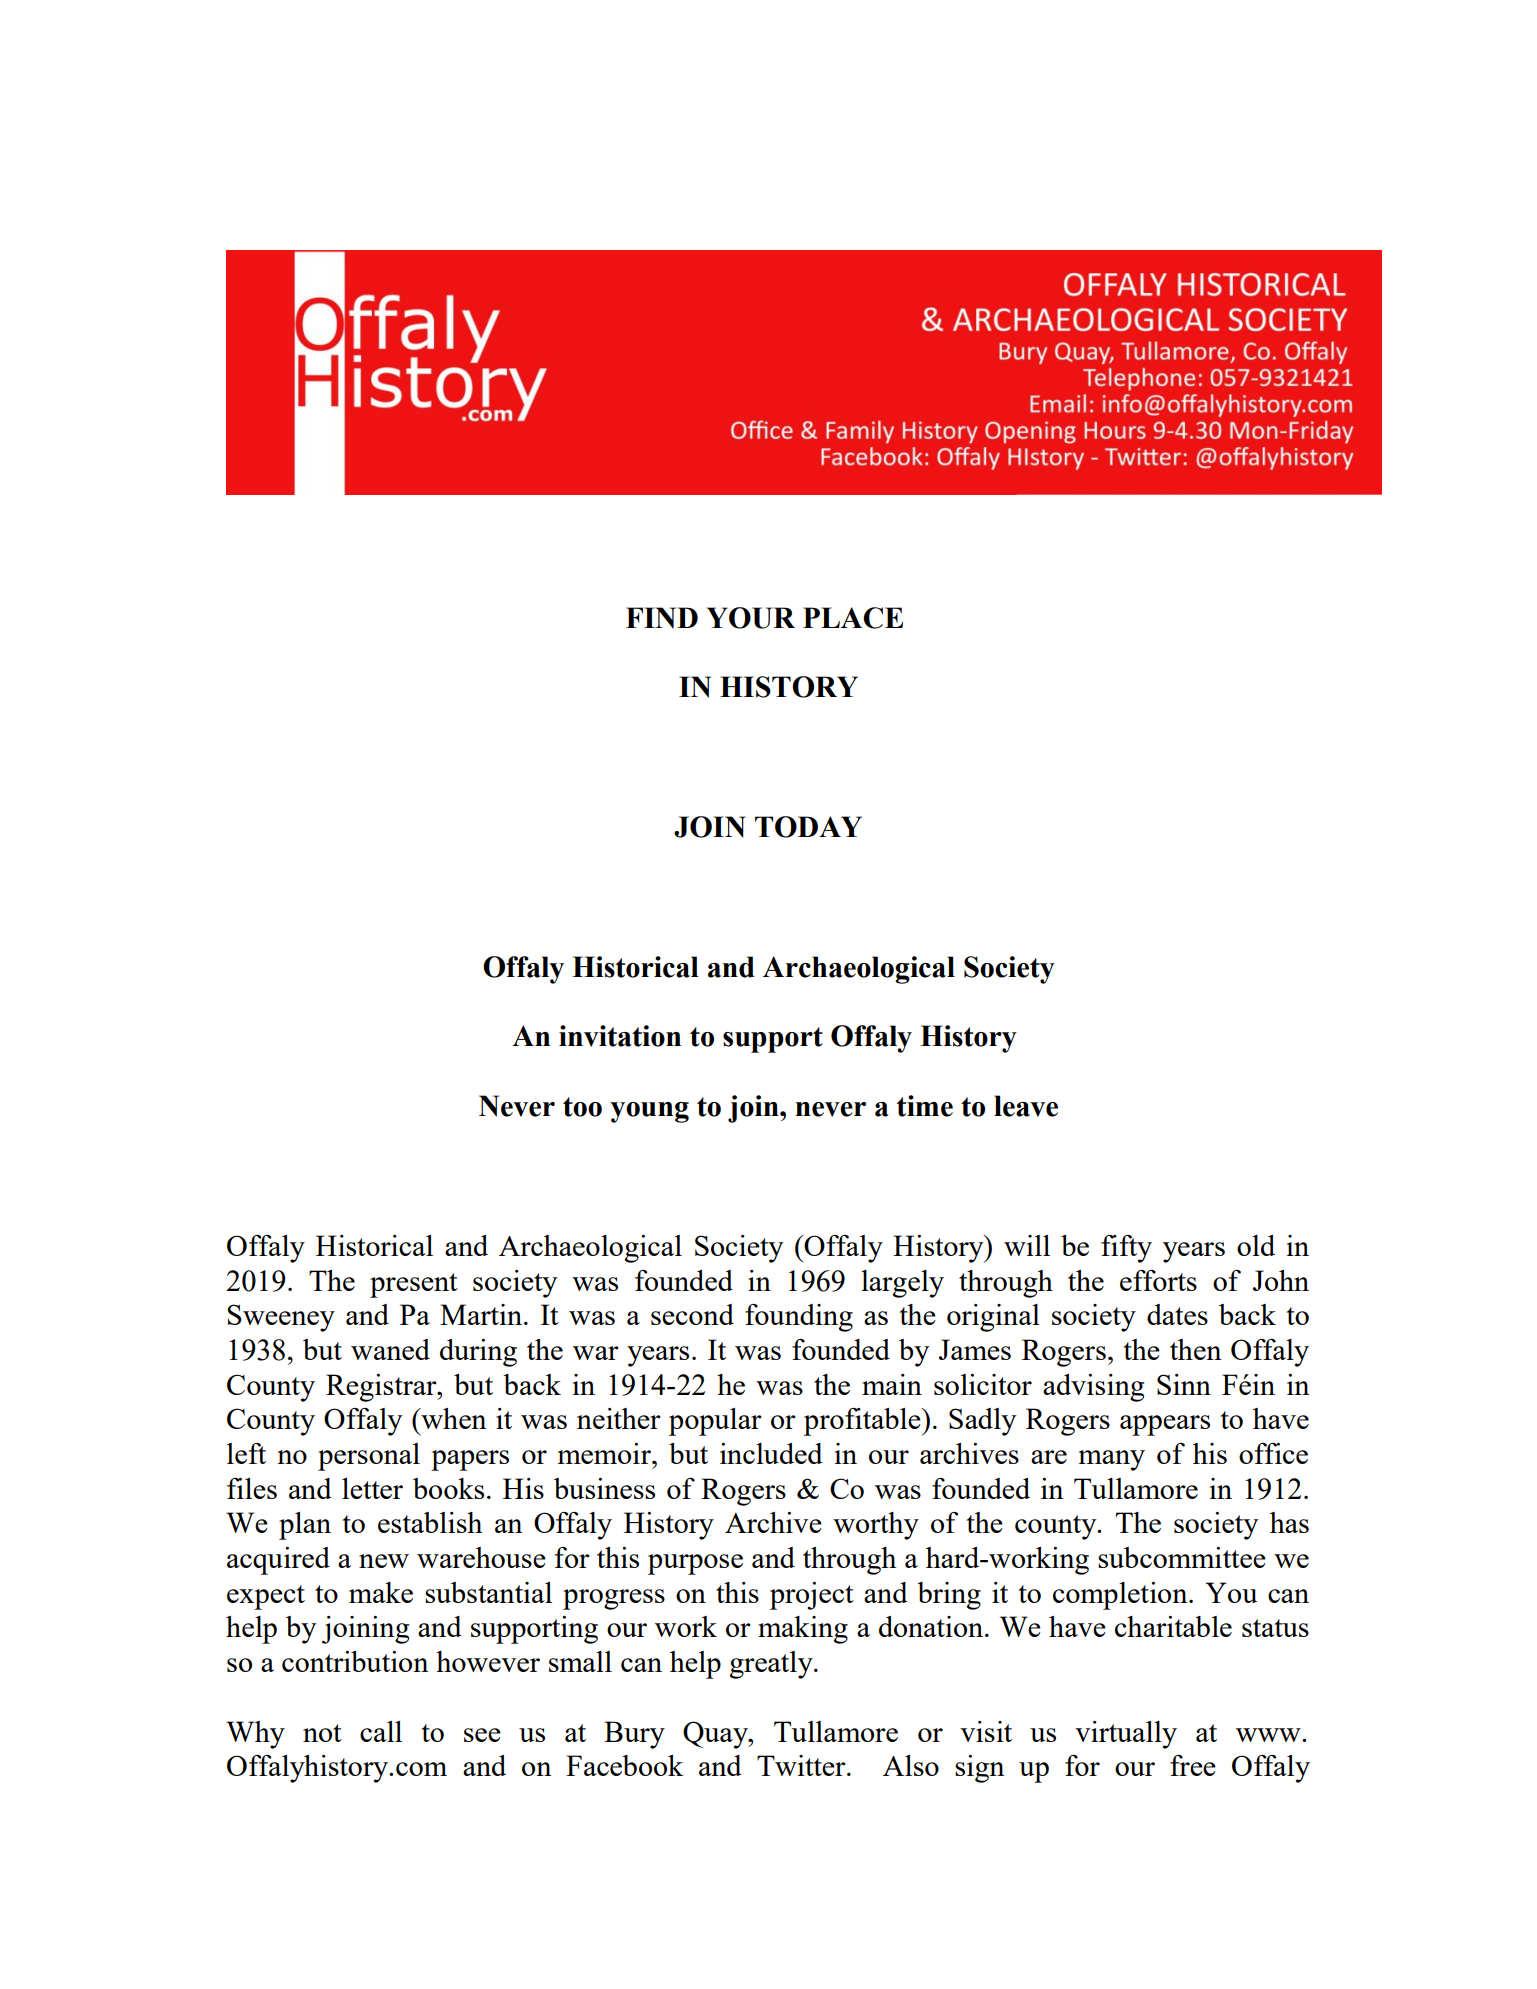 The height and width of the screenshot is (1989, 1537). Describe the element at coordinates (381, 1731) in the screenshot. I see `call` at that location.
